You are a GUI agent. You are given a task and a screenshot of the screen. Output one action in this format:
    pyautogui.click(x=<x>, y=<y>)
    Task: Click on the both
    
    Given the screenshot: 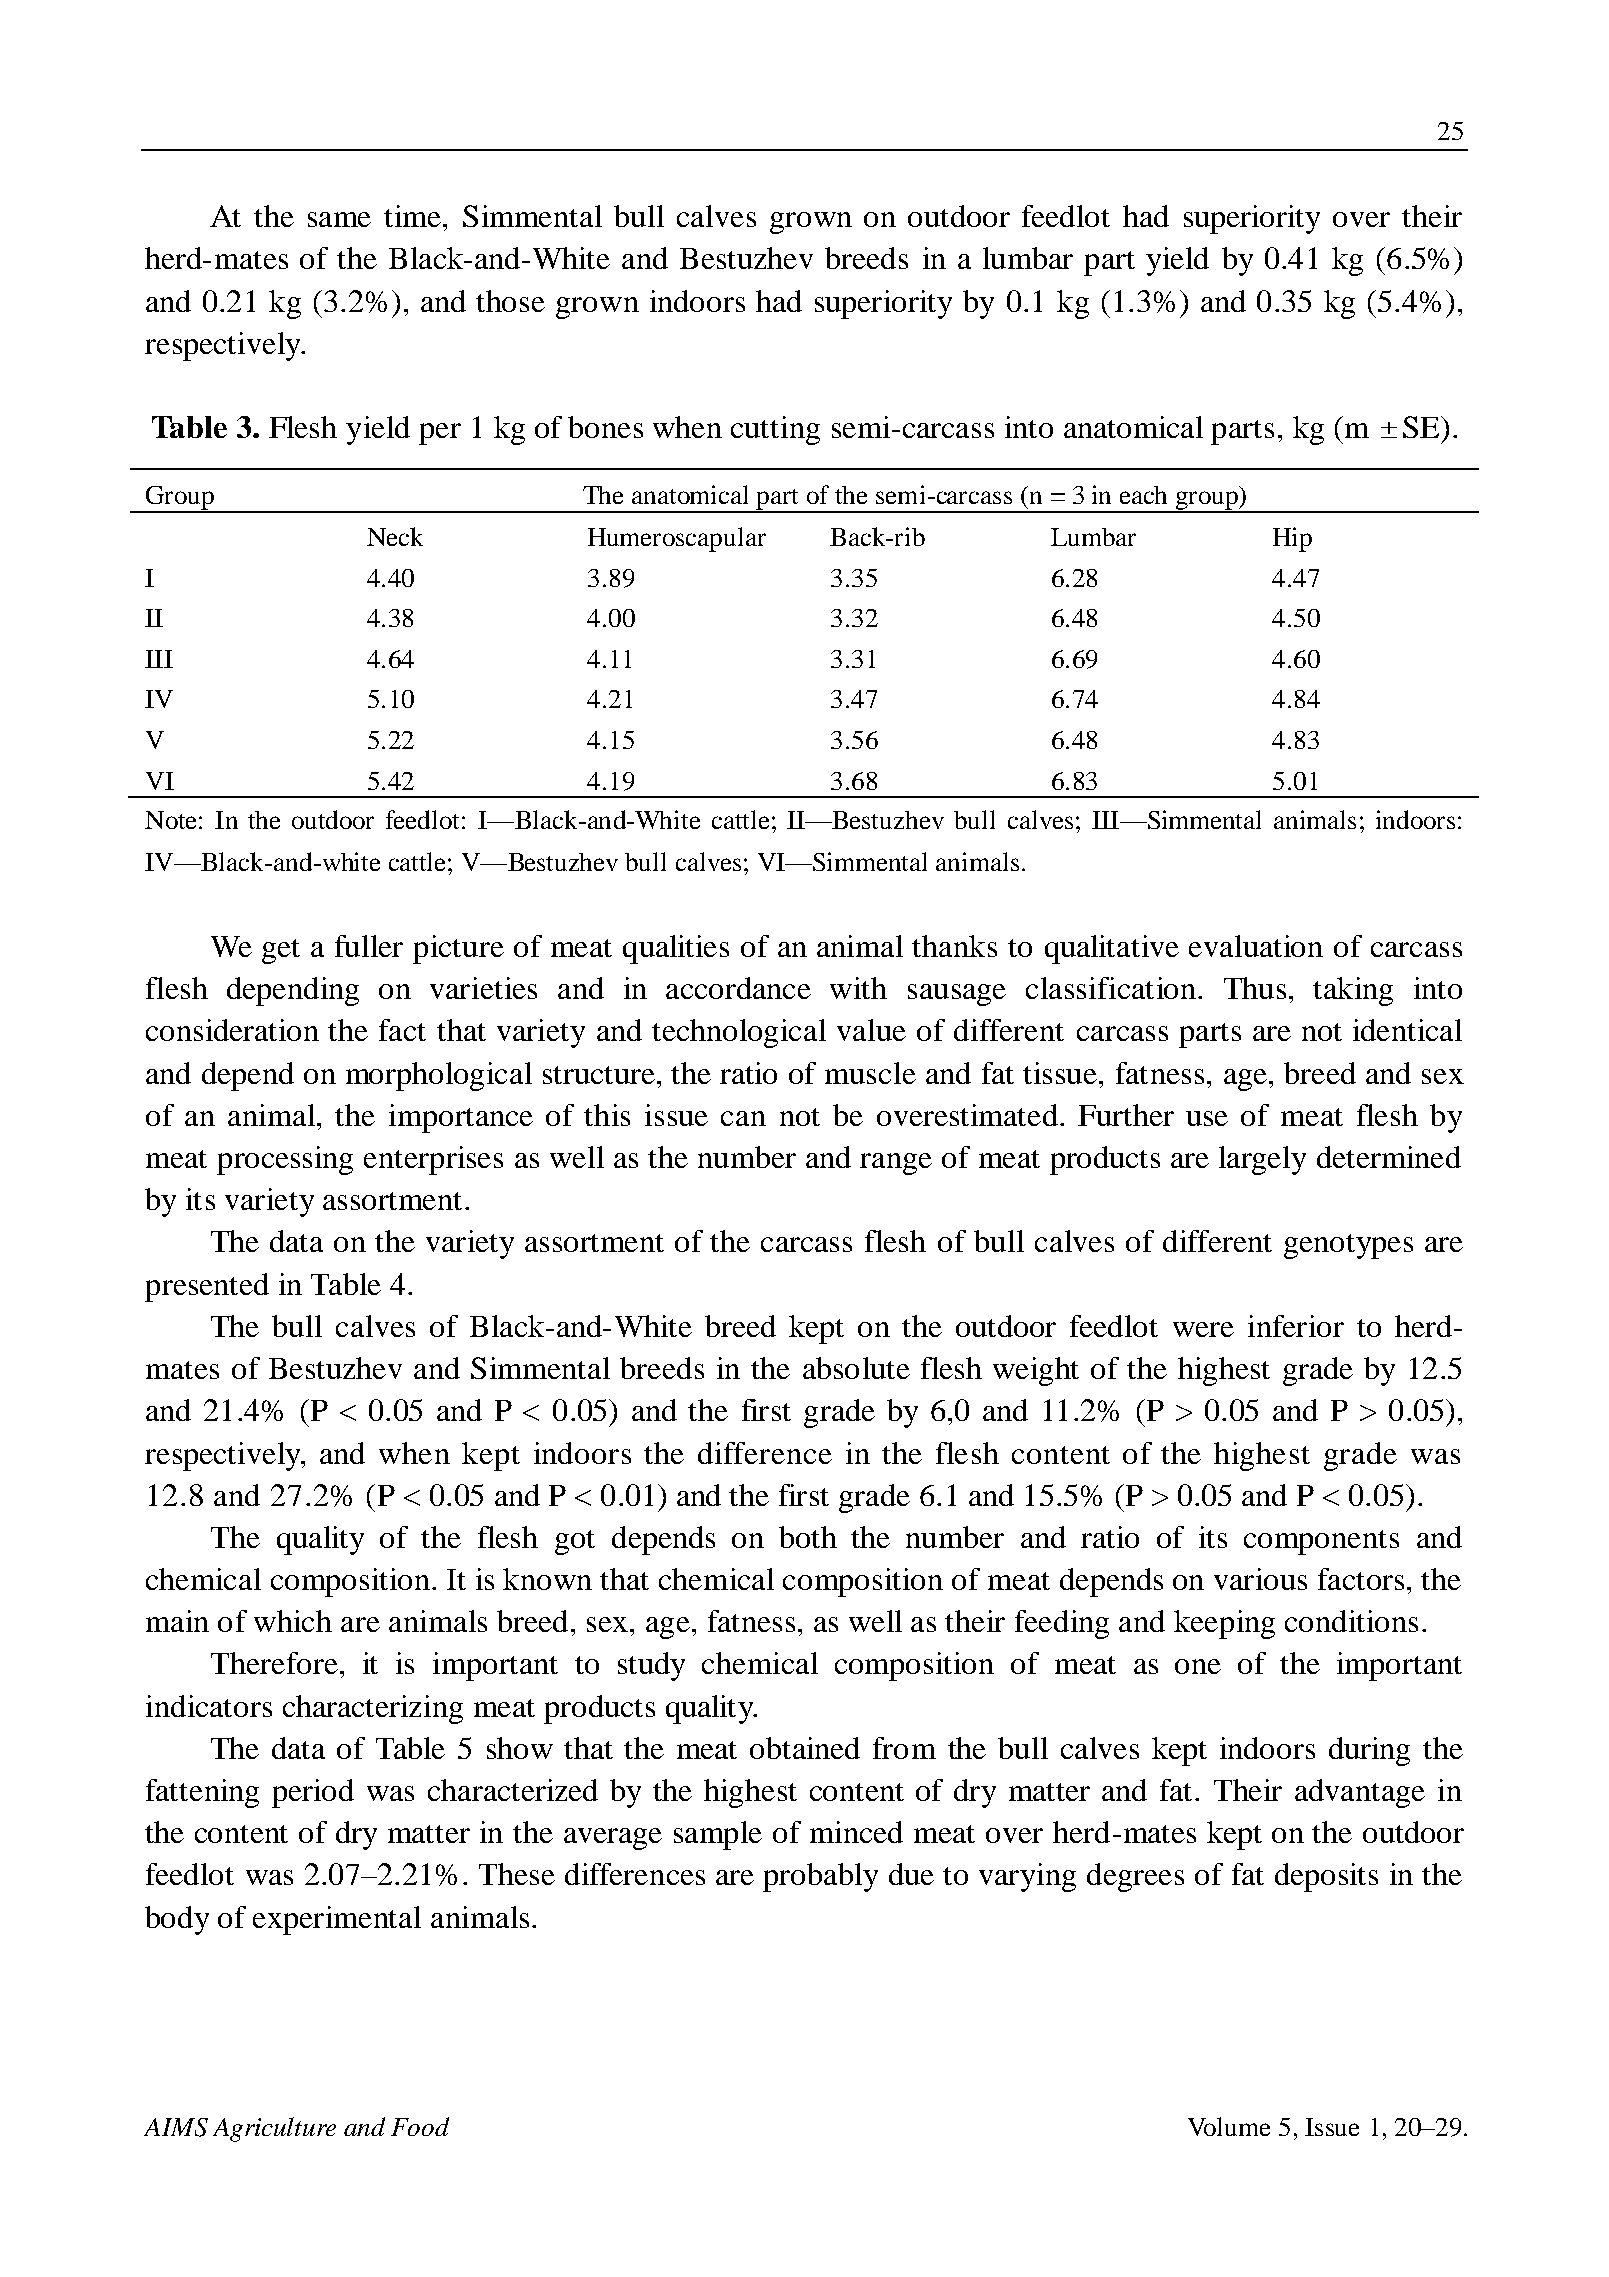 What is the action you would take?
    pyautogui.click(x=808, y=1537)
